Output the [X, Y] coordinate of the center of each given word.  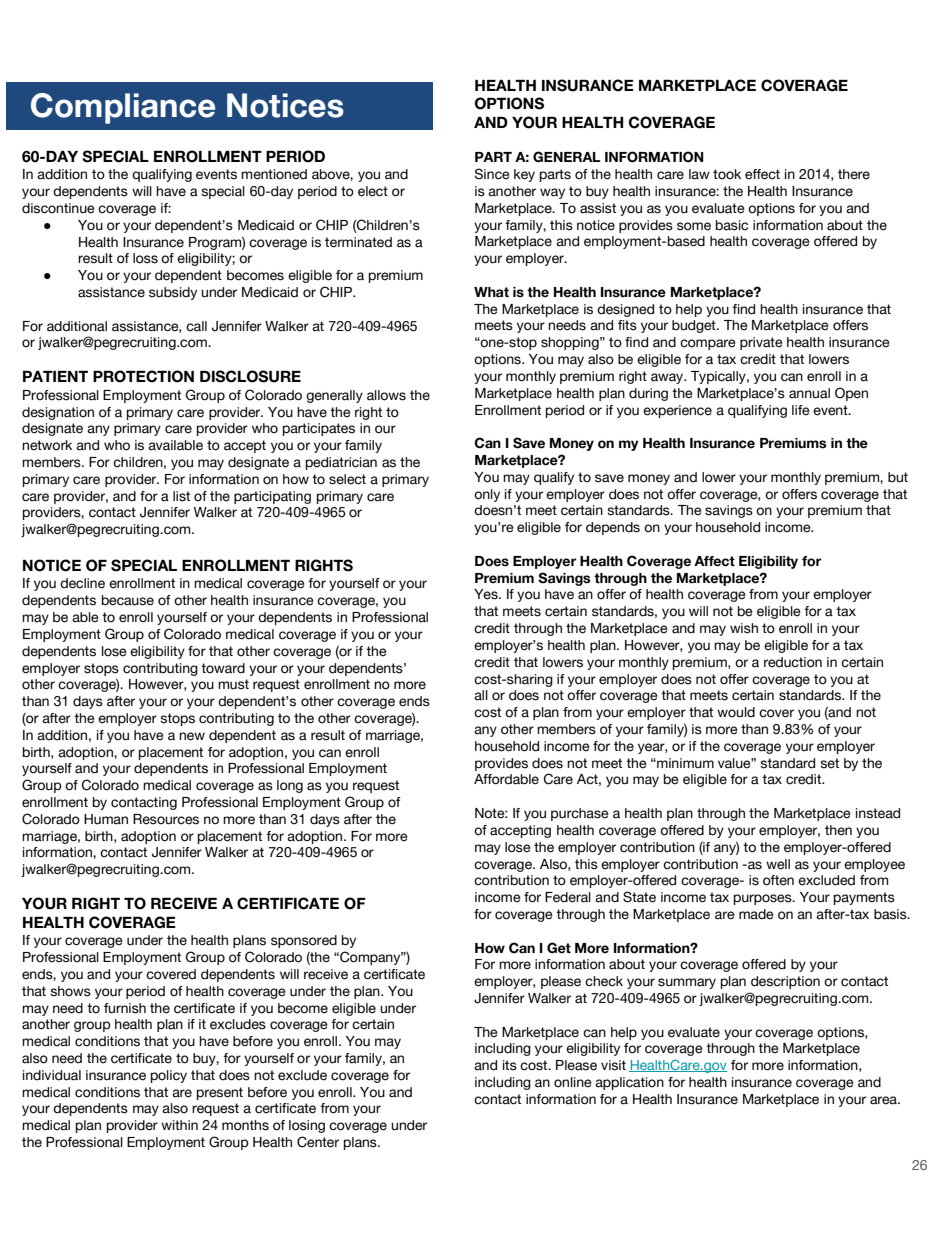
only [487, 495]
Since [492, 174]
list [181, 496]
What [491, 292]
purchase [580, 814]
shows [70, 991]
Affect [714, 561]
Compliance [123, 108]
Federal [568, 897]
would [736, 712]
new [192, 736]
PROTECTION [143, 376]
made [756, 914]
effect [762, 174]
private [761, 343]
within [179, 1125]
